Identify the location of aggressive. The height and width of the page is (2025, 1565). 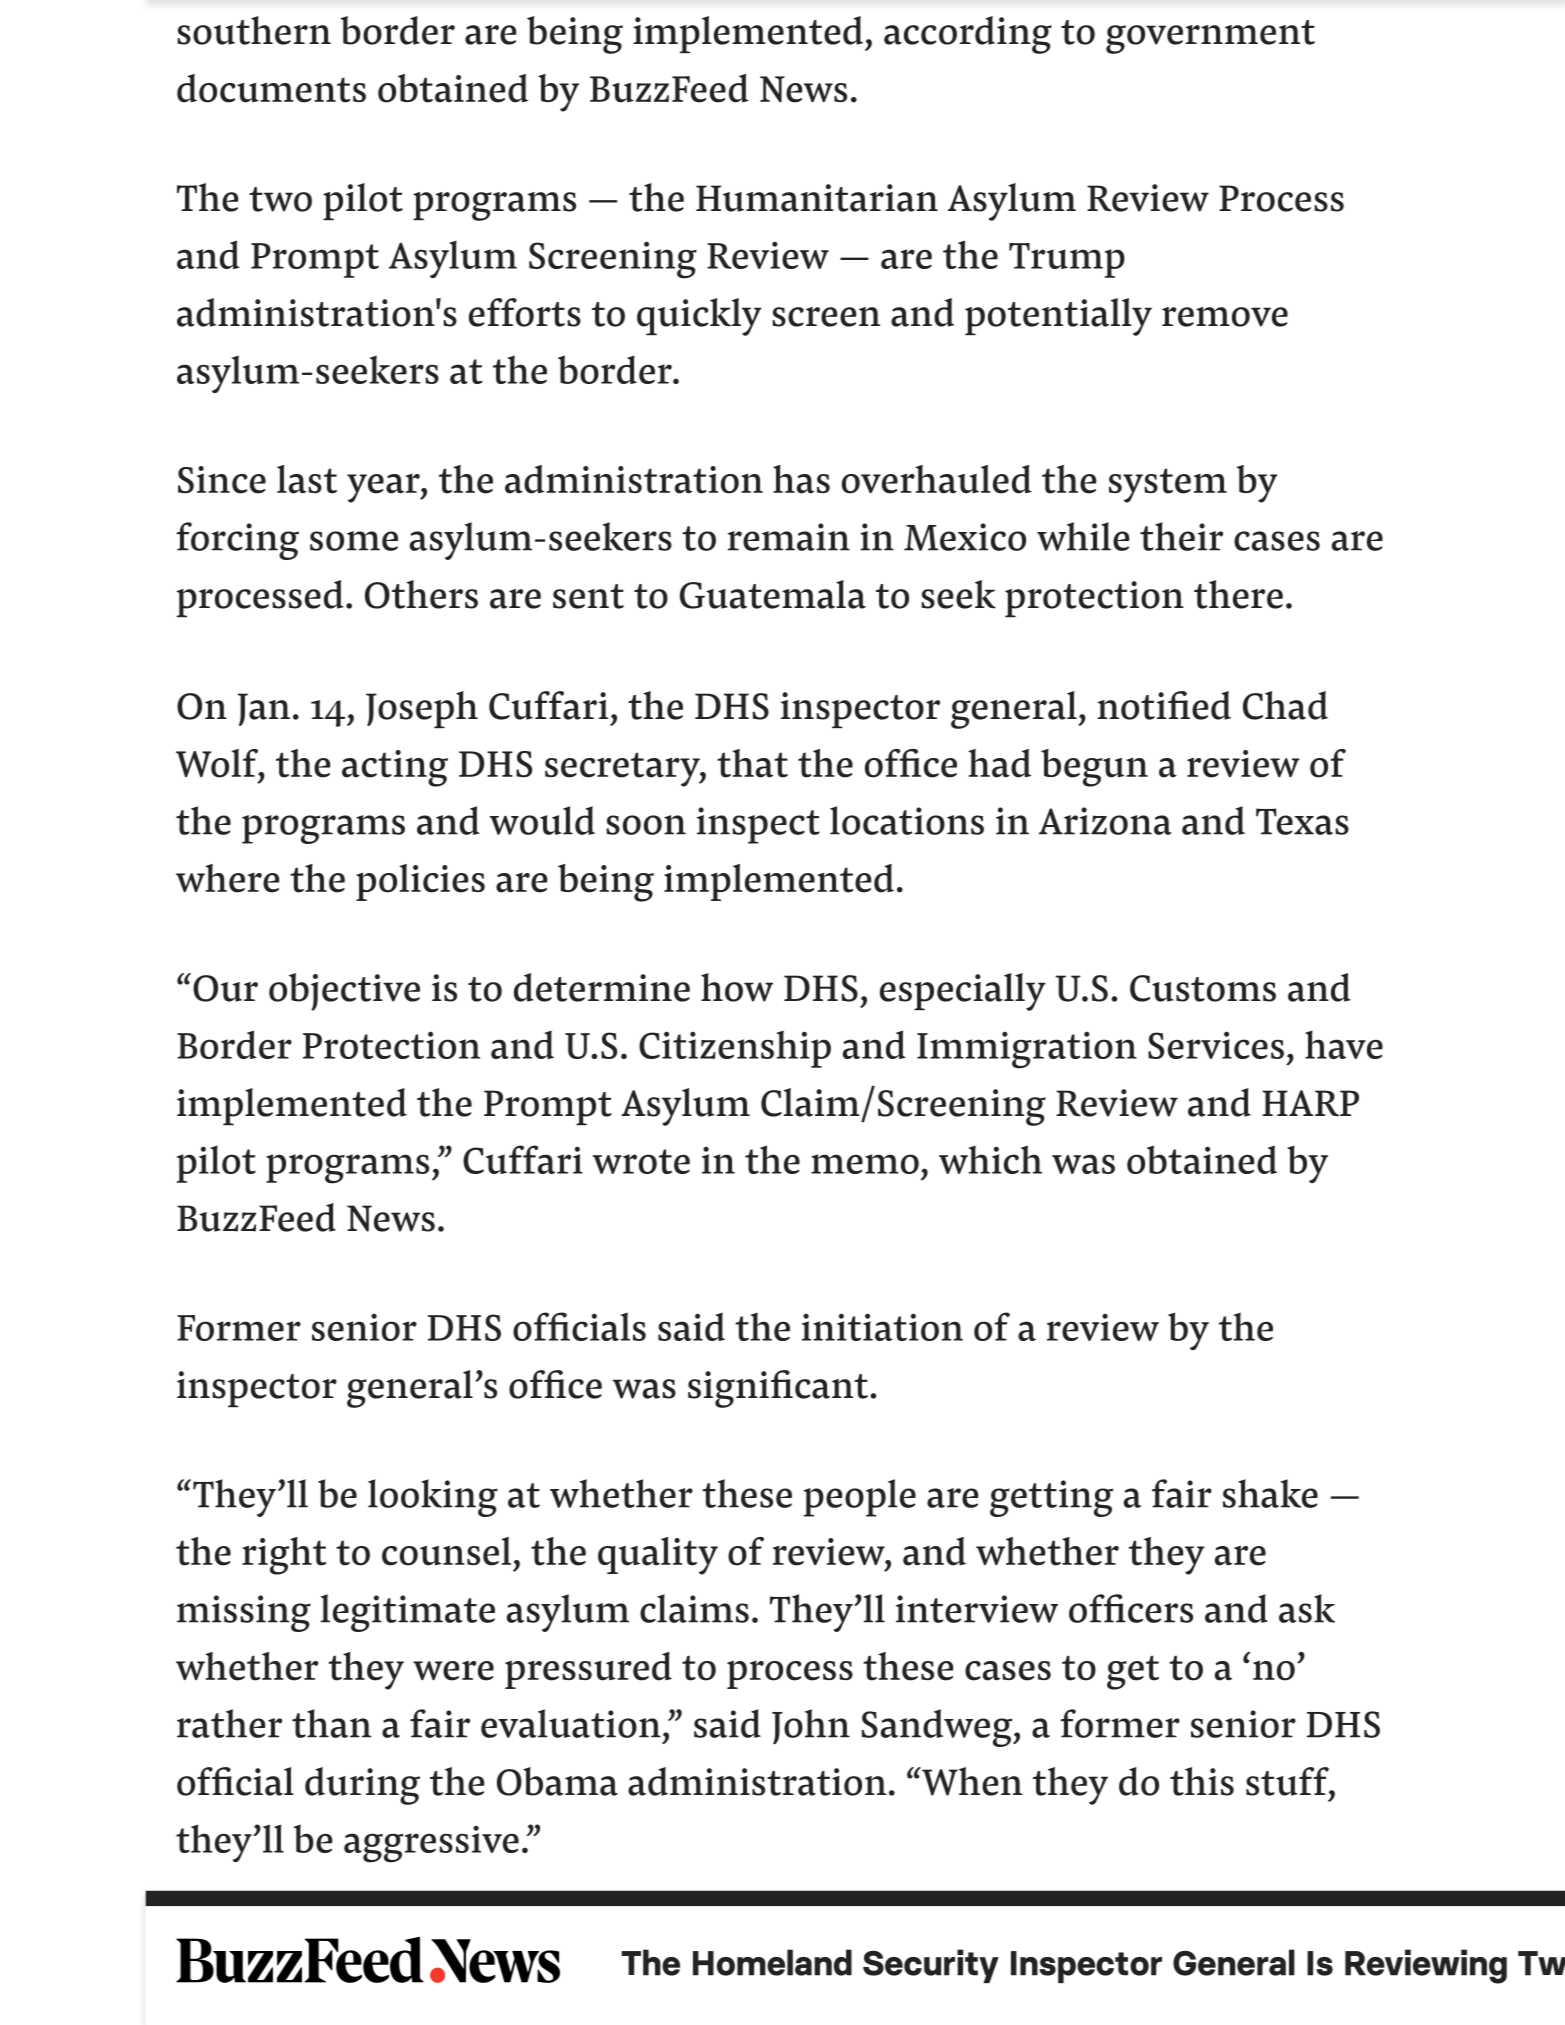
(431, 1844).
